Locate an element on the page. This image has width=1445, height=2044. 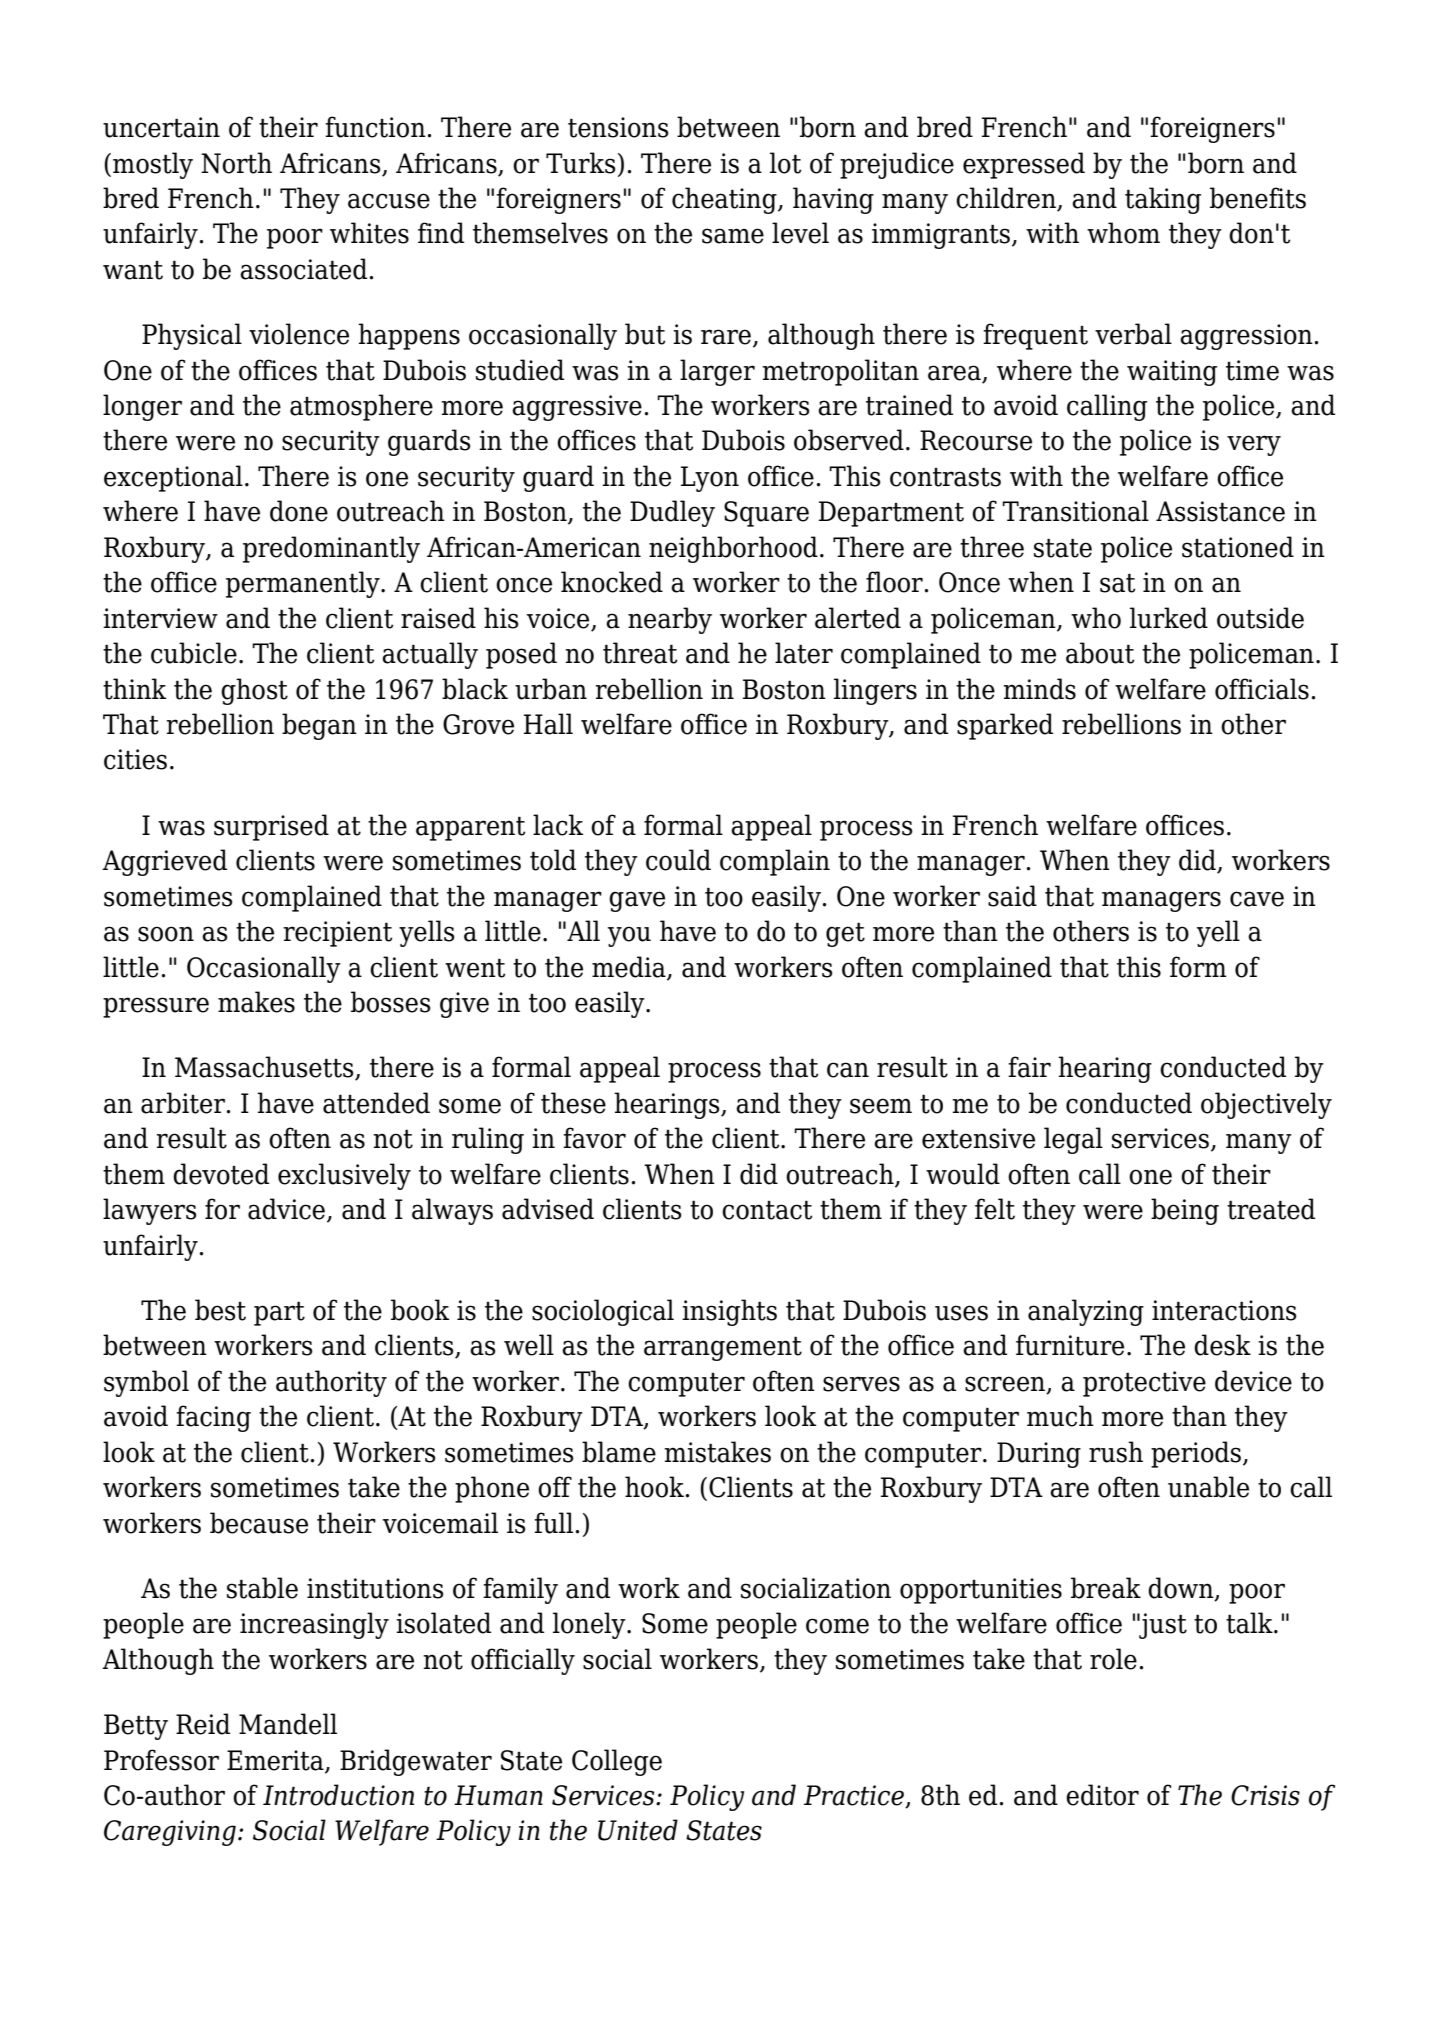
arrangement is located at coordinates (723, 1348).
